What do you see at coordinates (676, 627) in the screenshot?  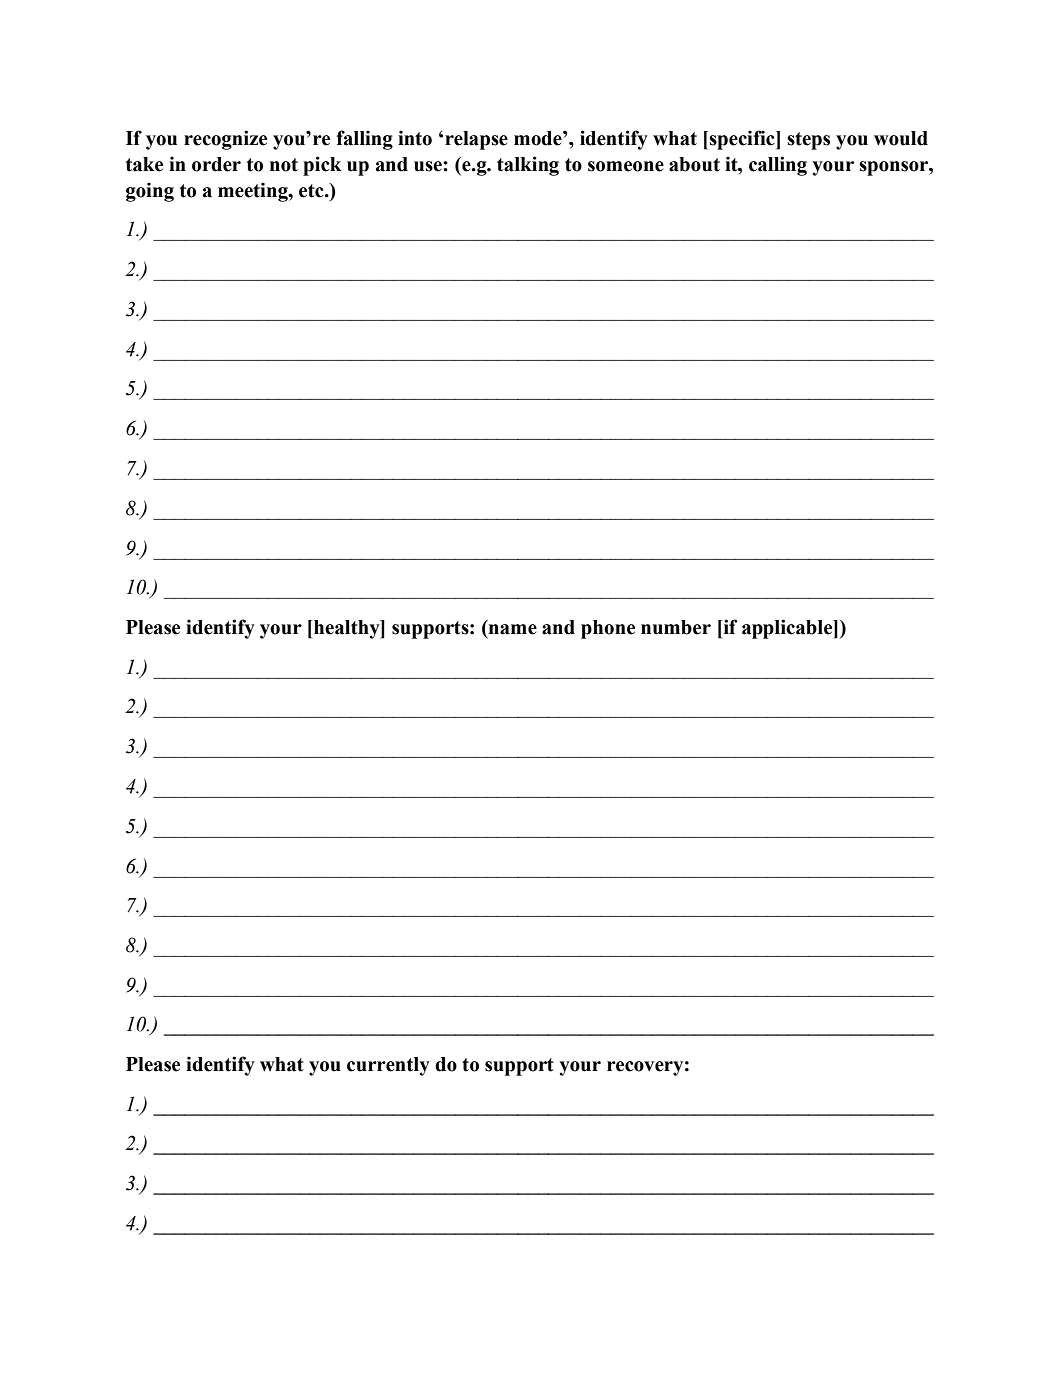 I see `number` at bounding box center [676, 627].
